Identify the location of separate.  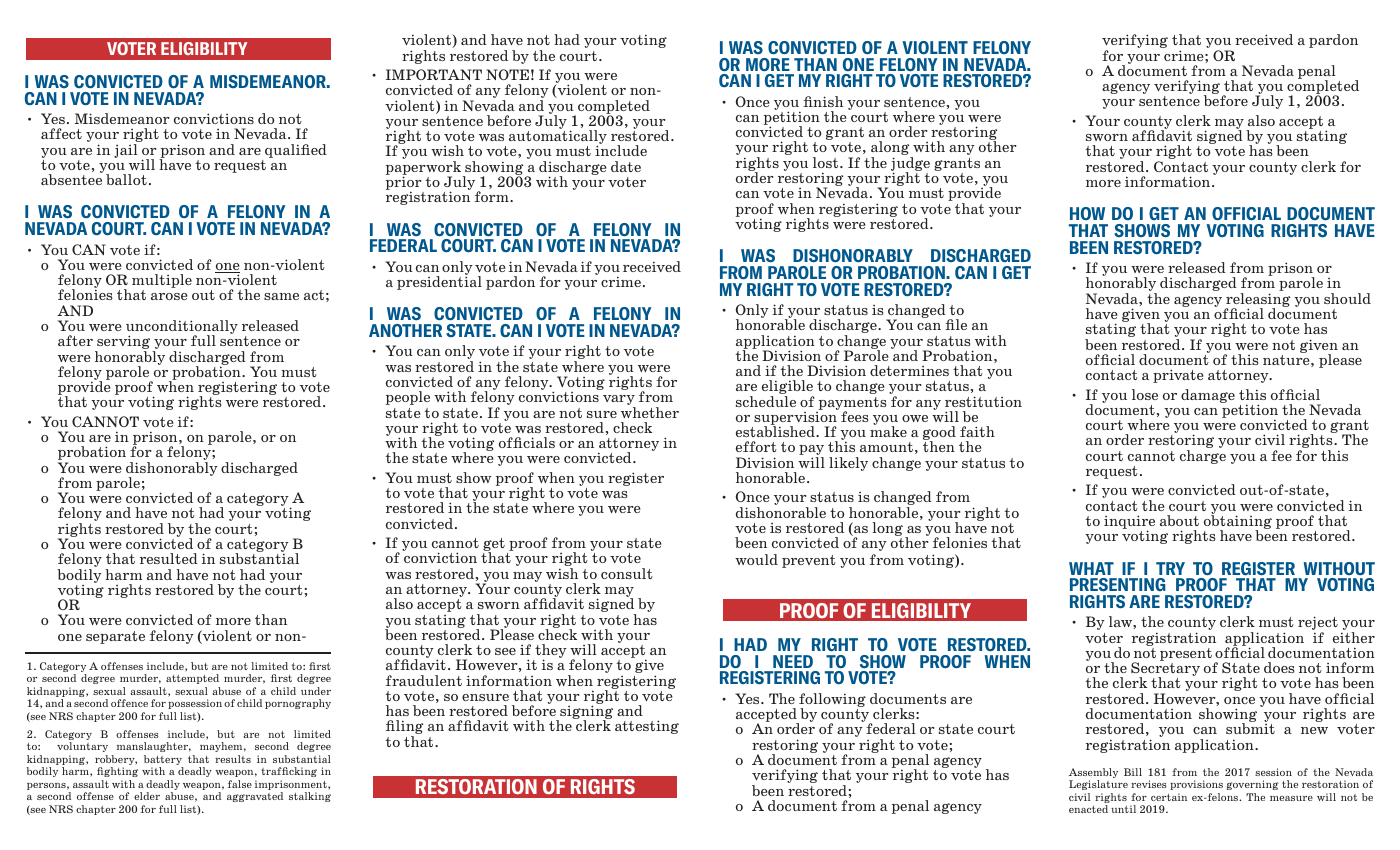
(115, 637).
